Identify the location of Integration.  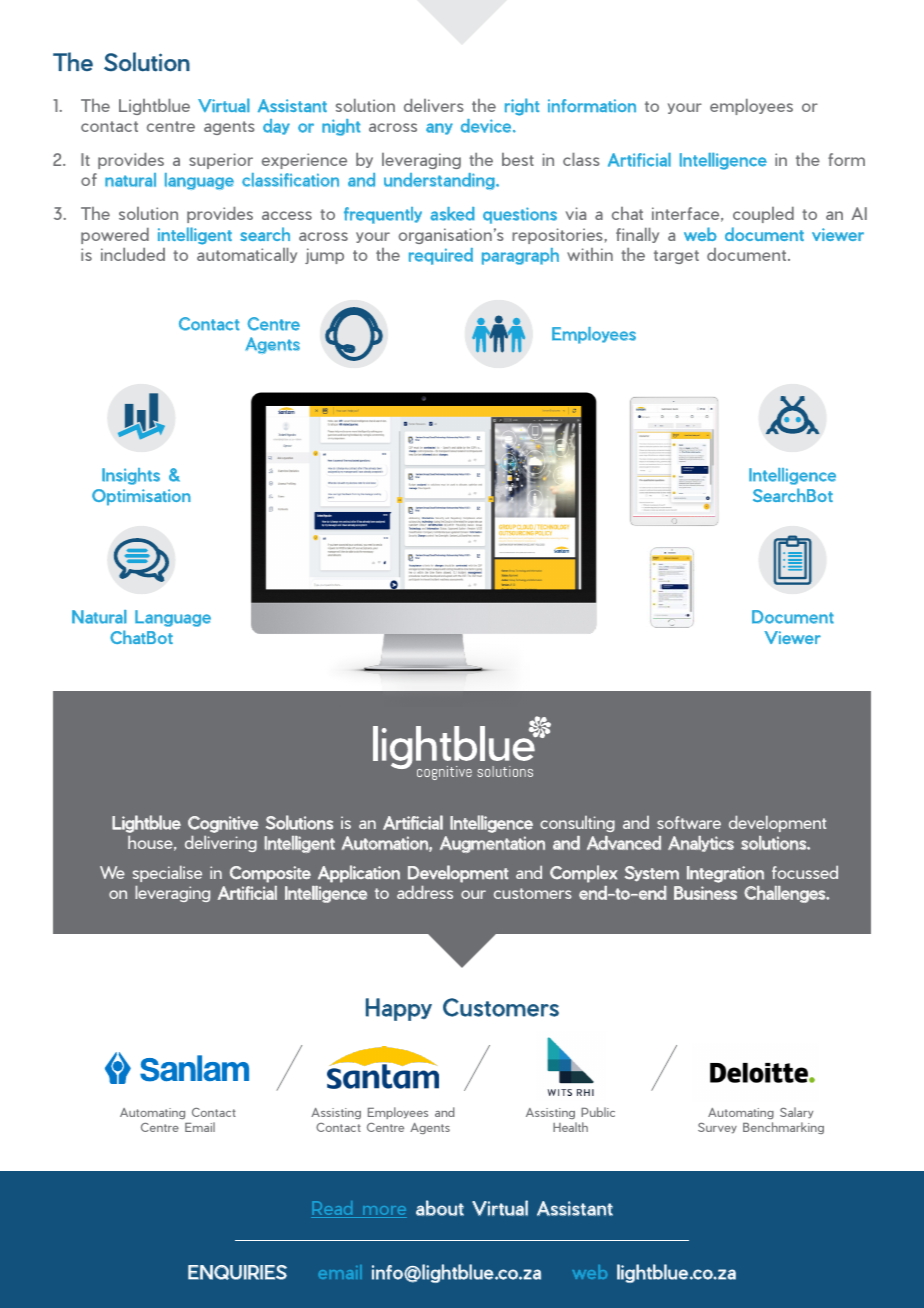
(725, 874).
